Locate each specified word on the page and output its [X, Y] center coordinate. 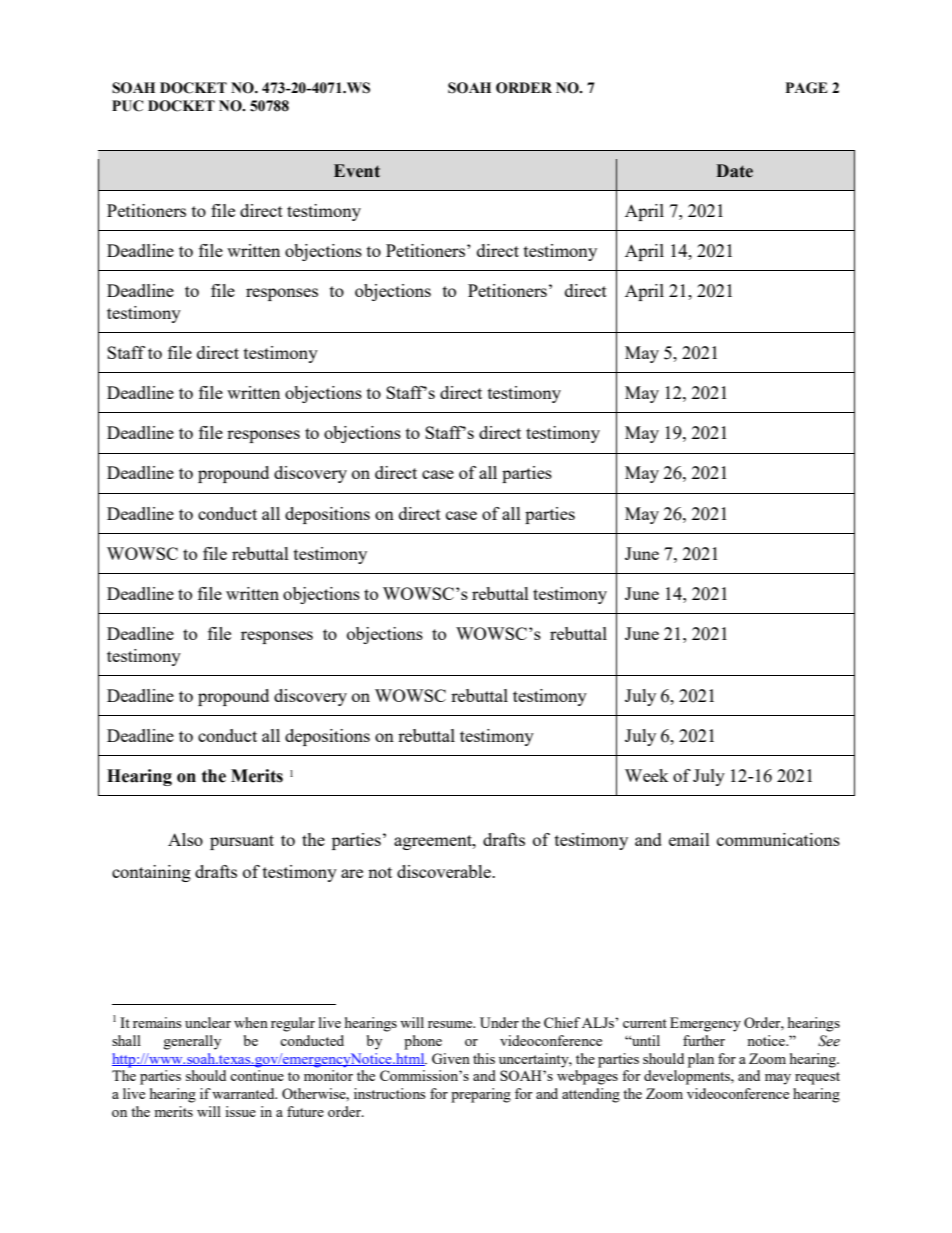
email [689, 839]
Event [357, 171]
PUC [127, 106]
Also [185, 839]
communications [778, 839]
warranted [244, 1093]
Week [647, 775]
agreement [434, 842]
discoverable [445, 871]
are [352, 873]
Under [499, 1022]
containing [151, 873]
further [704, 1040]
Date [734, 171]
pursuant [242, 842]
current [645, 1023]
